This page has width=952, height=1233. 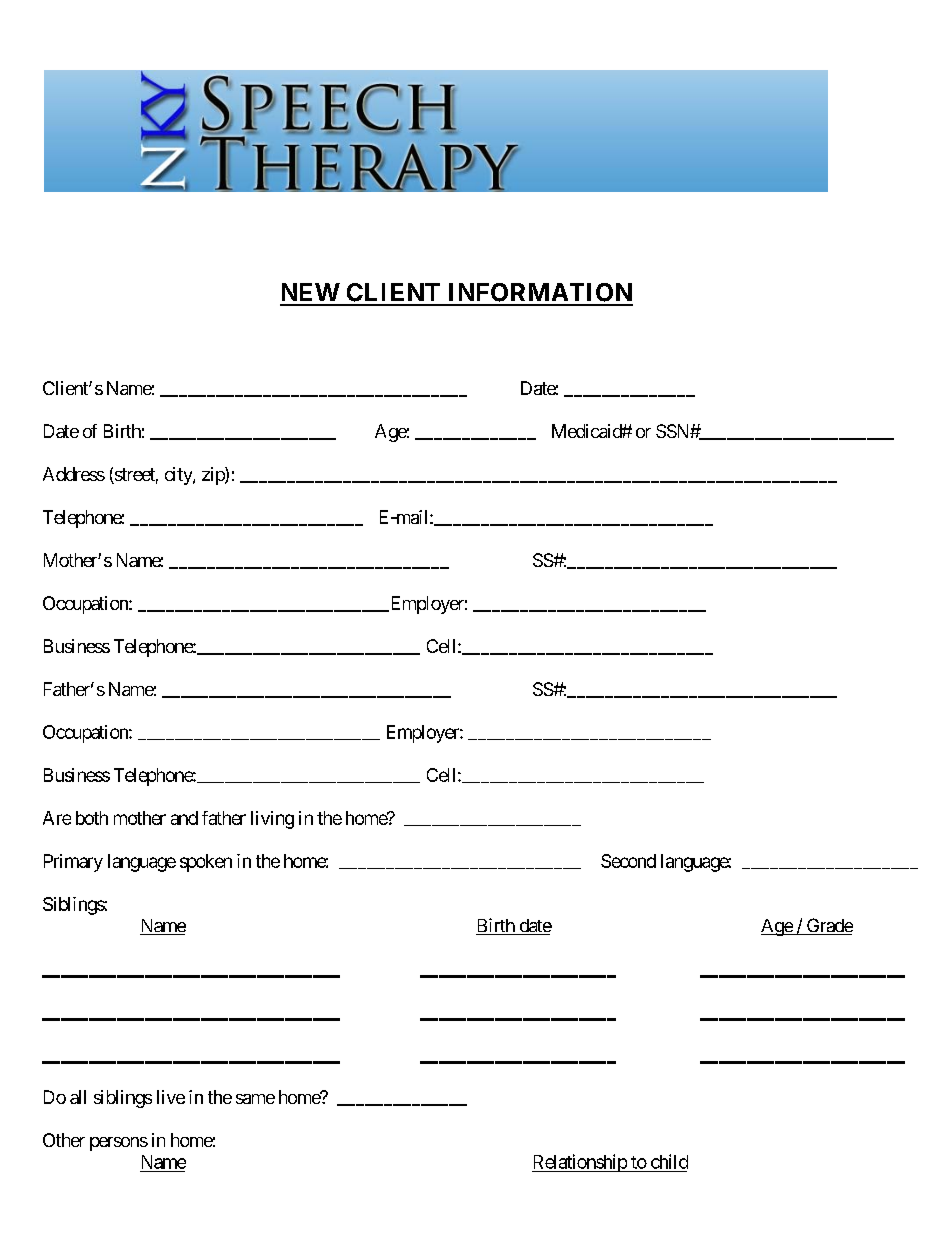 I want to click on Grade, so click(x=828, y=926).
